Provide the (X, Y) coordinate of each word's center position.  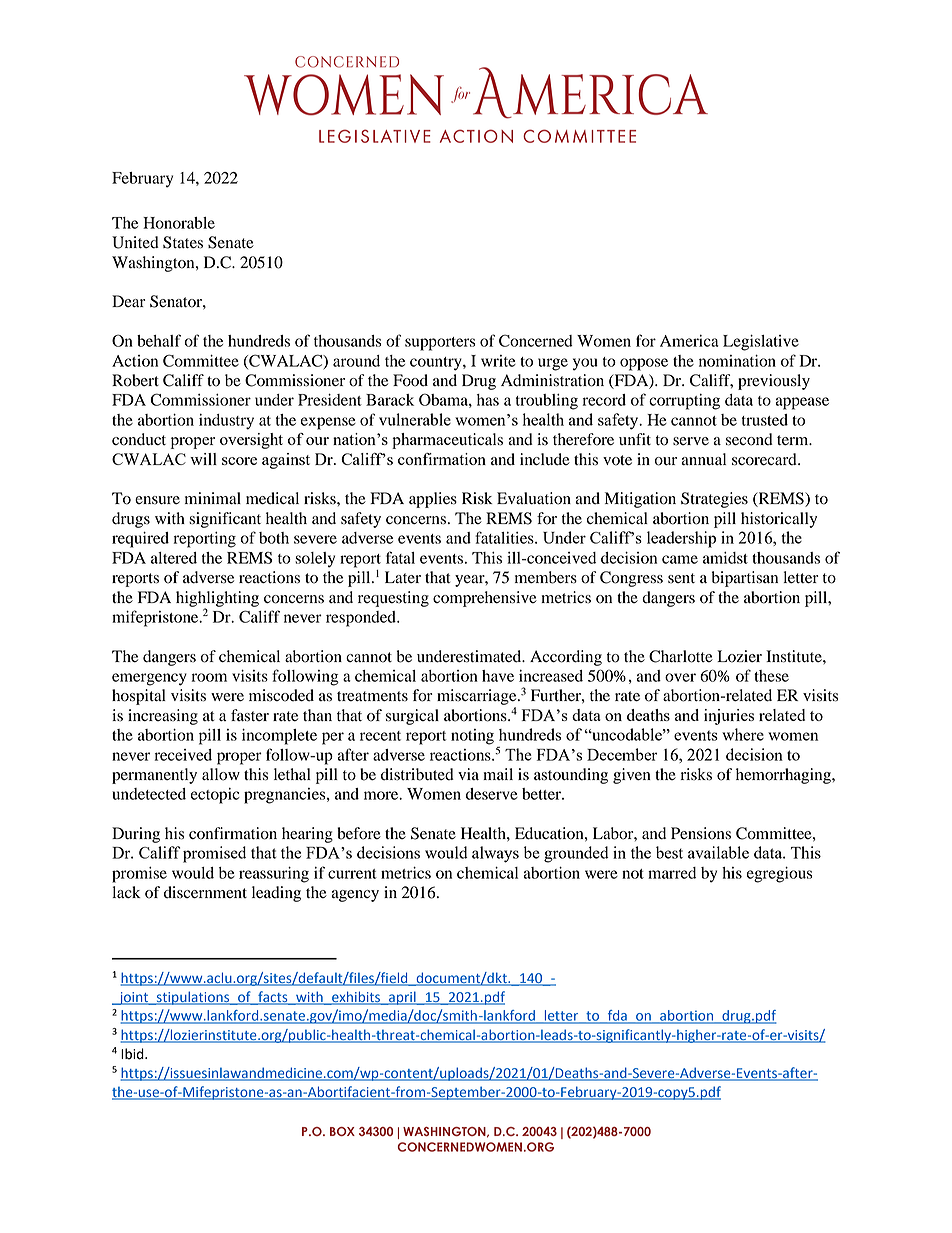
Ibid (133, 1054)
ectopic (215, 796)
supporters (440, 344)
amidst (725, 558)
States (183, 242)
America (689, 341)
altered (174, 558)
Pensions (701, 833)
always (495, 854)
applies (433, 500)
